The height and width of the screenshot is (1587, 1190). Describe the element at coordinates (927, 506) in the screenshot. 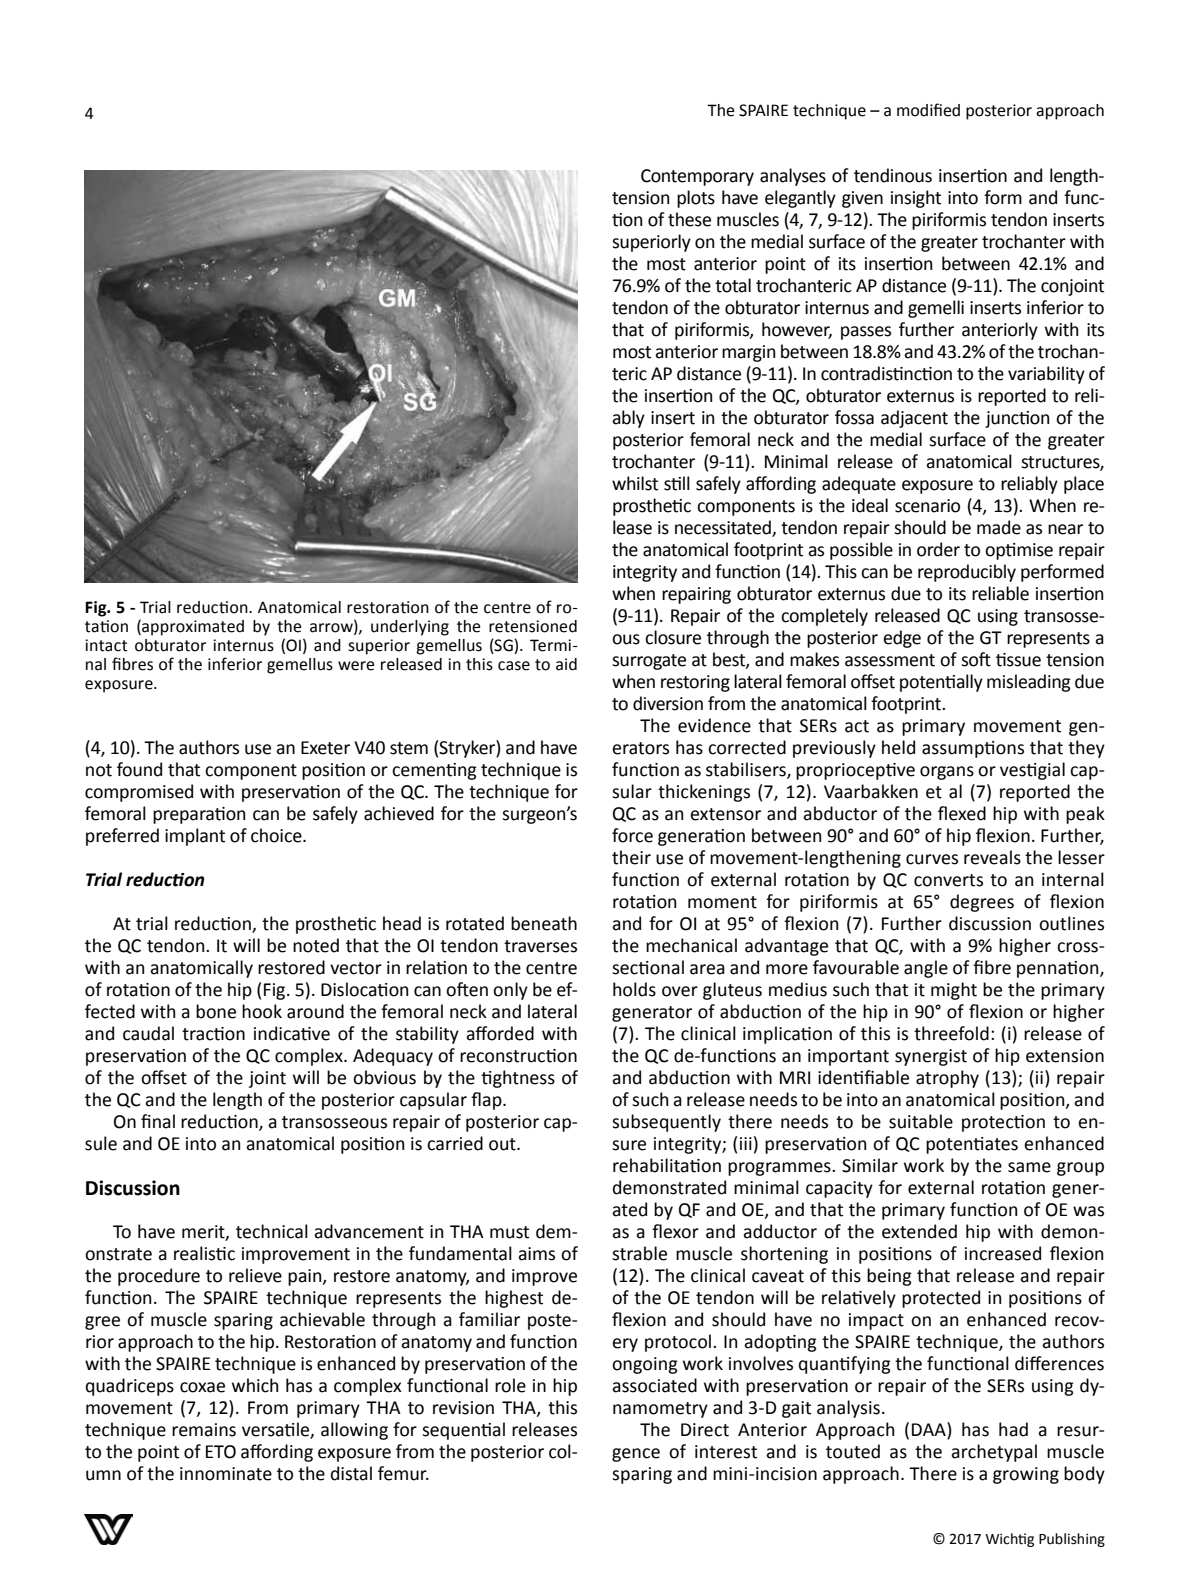

I see `scenario` at that location.
